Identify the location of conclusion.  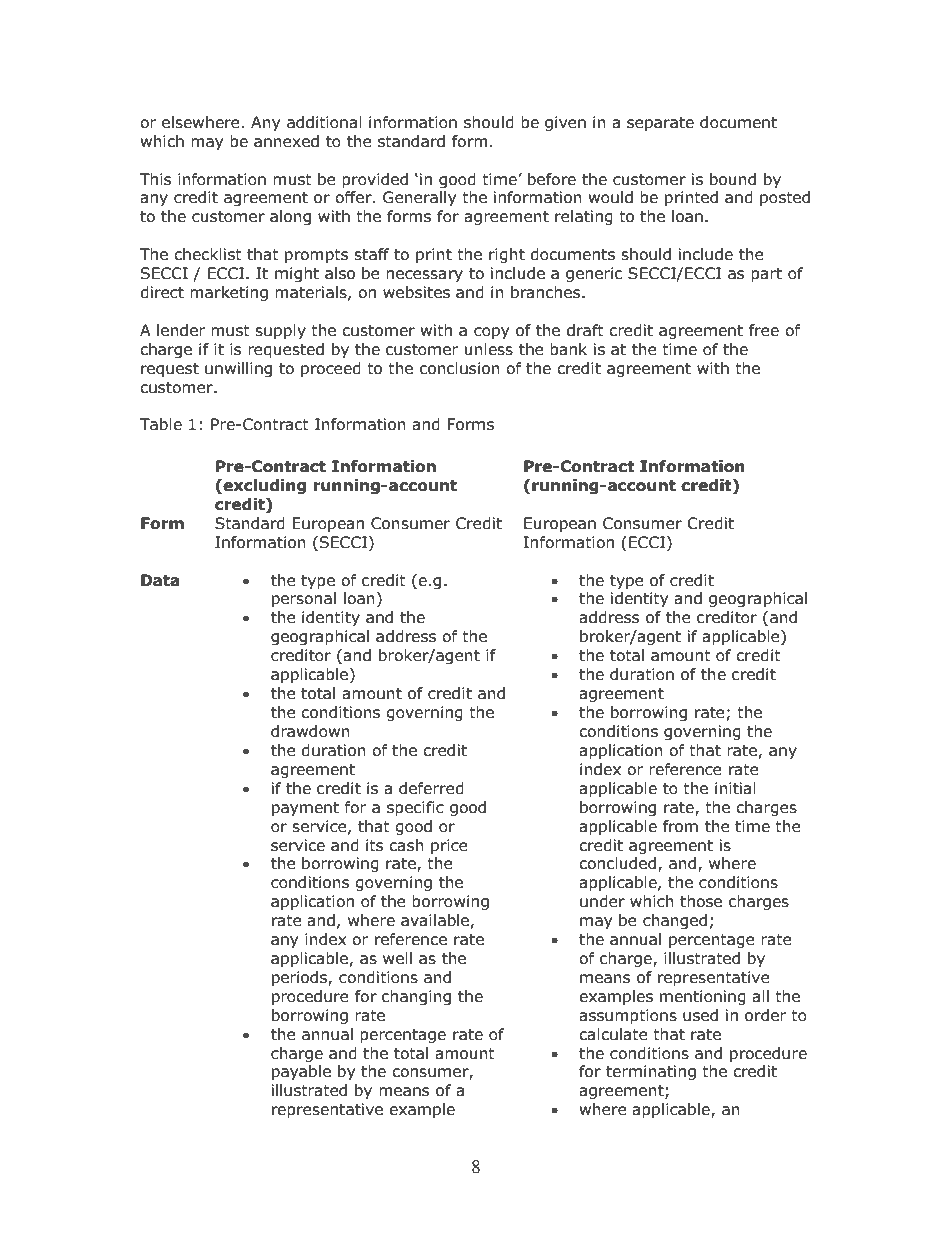
(460, 368).
